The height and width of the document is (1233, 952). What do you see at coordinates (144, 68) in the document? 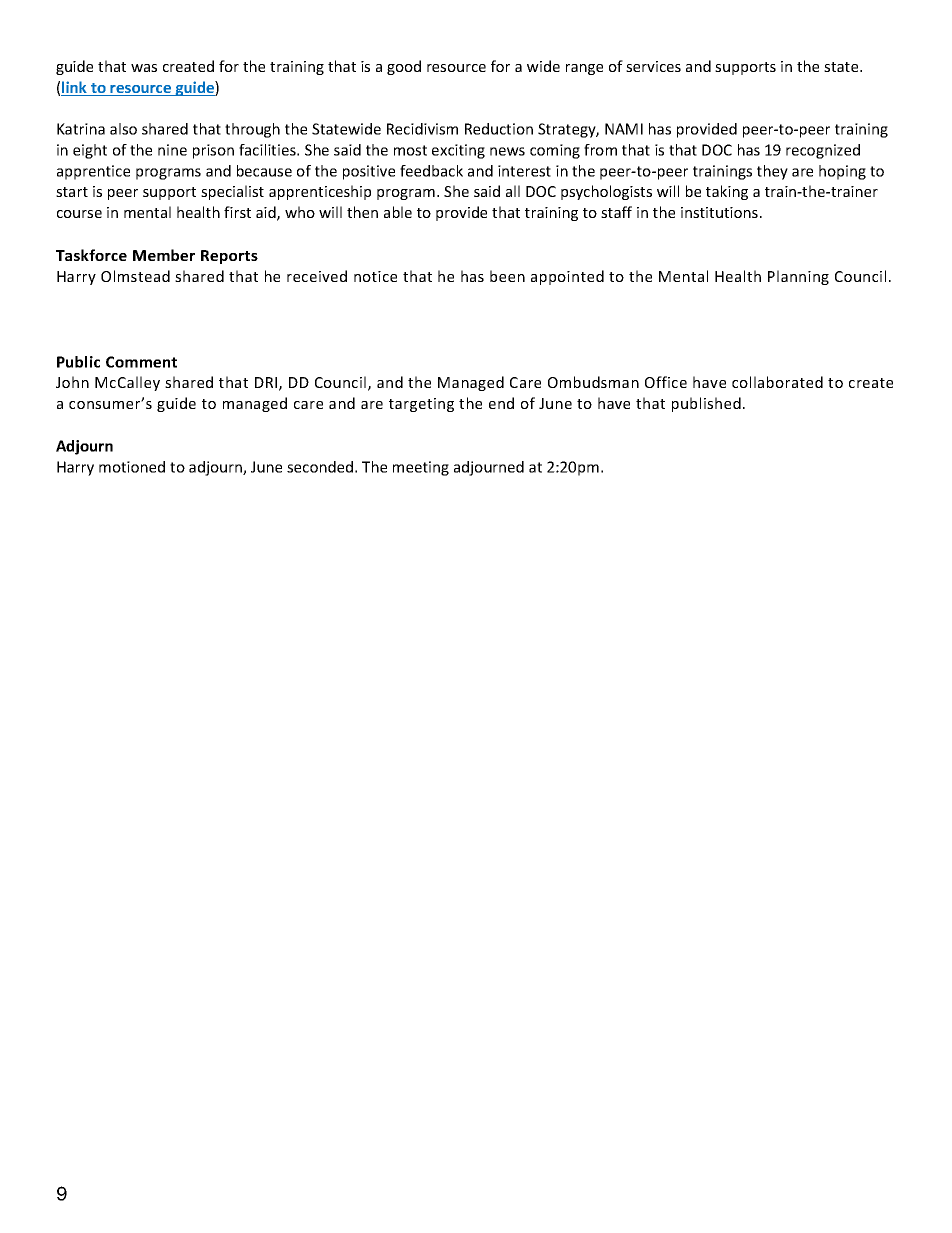
I see `was` at bounding box center [144, 68].
